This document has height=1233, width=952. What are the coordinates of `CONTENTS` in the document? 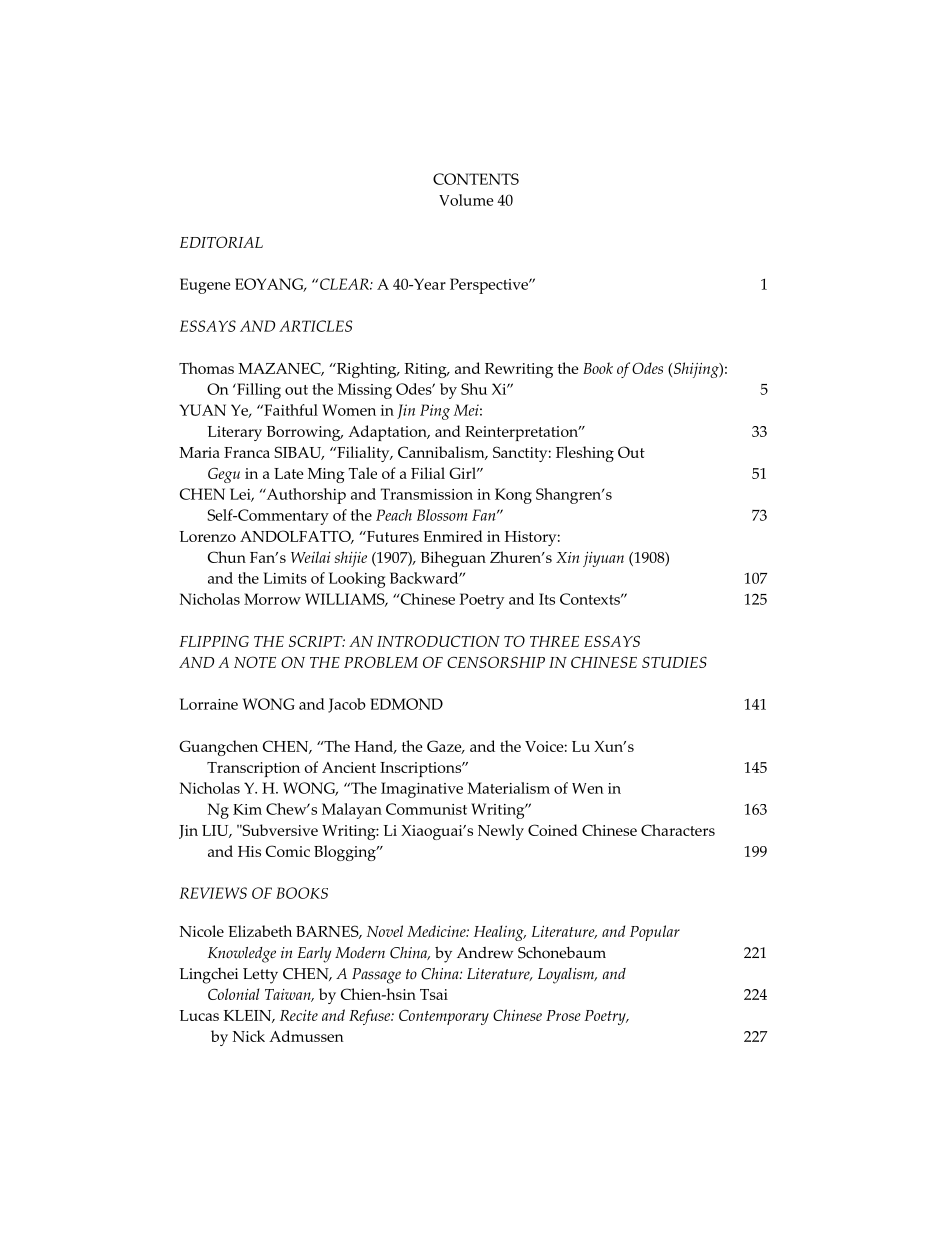 It's located at (476, 179).
